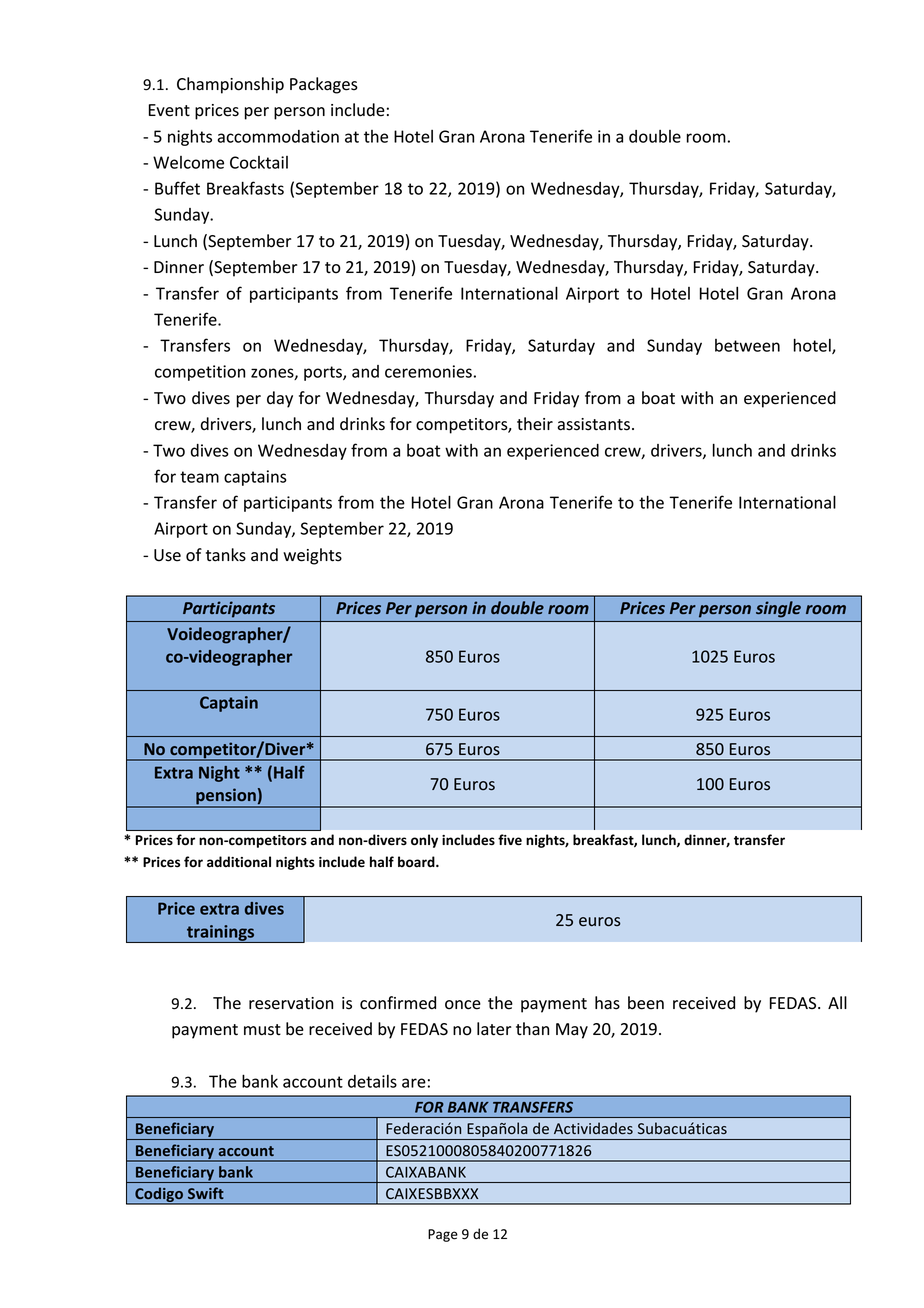 This screenshot has width=924, height=1308. What do you see at coordinates (443, 1235) in the screenshot?
I see `Page` at bounding box center [443, 1235].
